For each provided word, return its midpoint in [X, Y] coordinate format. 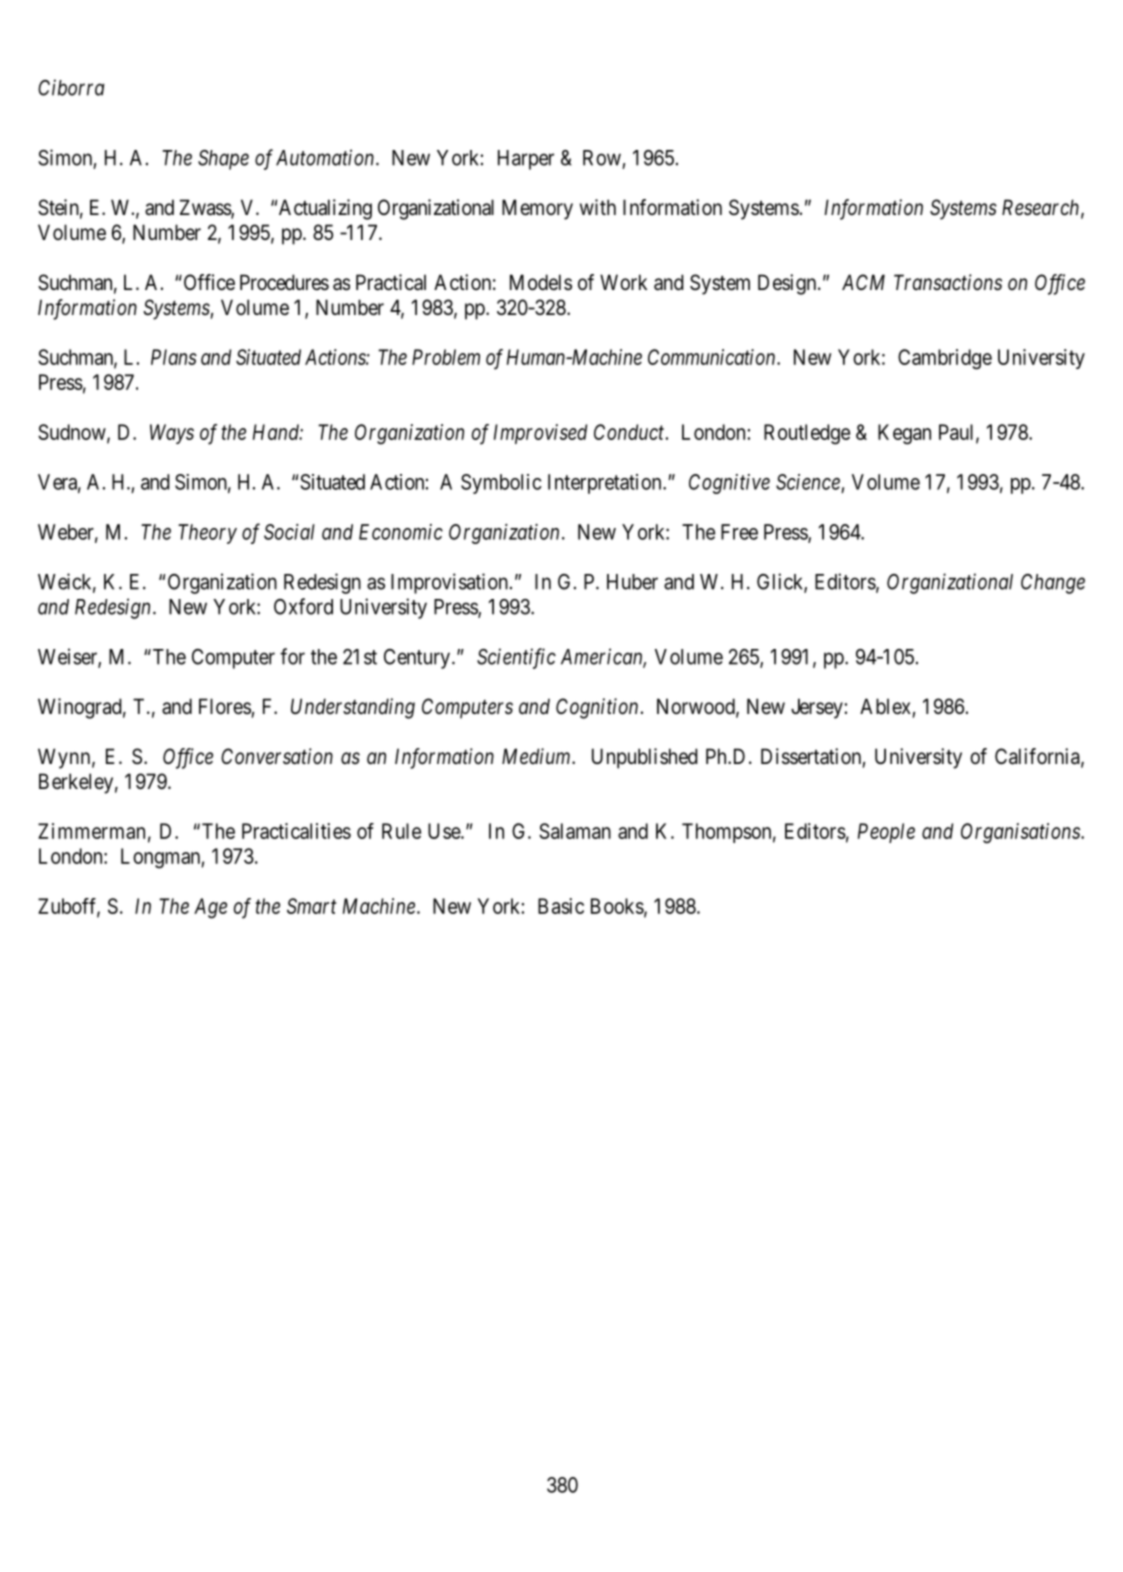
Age [210, 908]
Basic [561, 906]
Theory [207, 534]
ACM [863, 282]
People [886, 833]
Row [602, 158]
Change [1053, 584]
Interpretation [606, 484]
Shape [223, 160]
